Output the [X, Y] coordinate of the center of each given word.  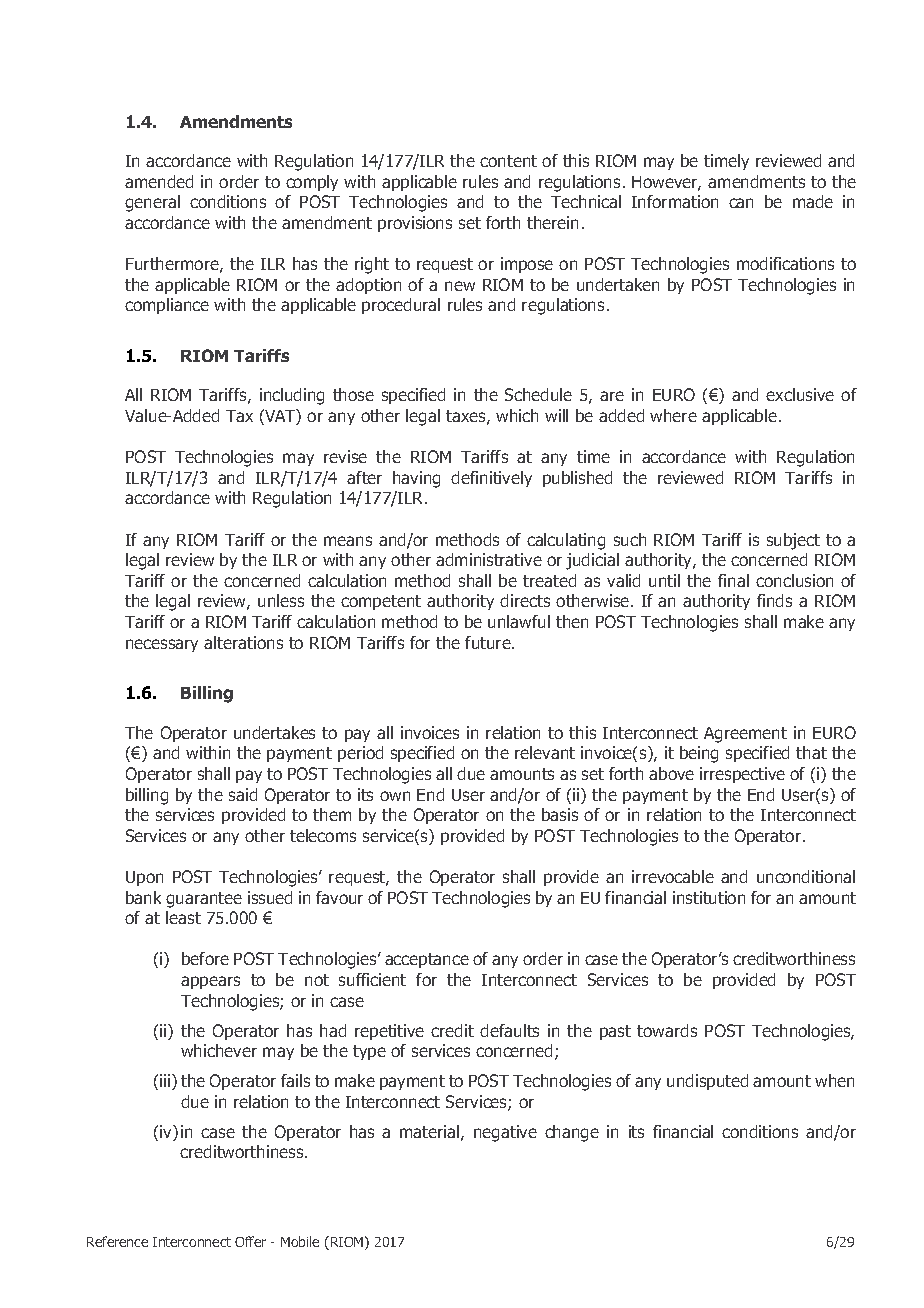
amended [159, 181]
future [489, 642]
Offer [250, 1241]
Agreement [745, 735]
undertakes [274, 732]
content [508, 161]
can [741, 203]
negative [505, 1133]
